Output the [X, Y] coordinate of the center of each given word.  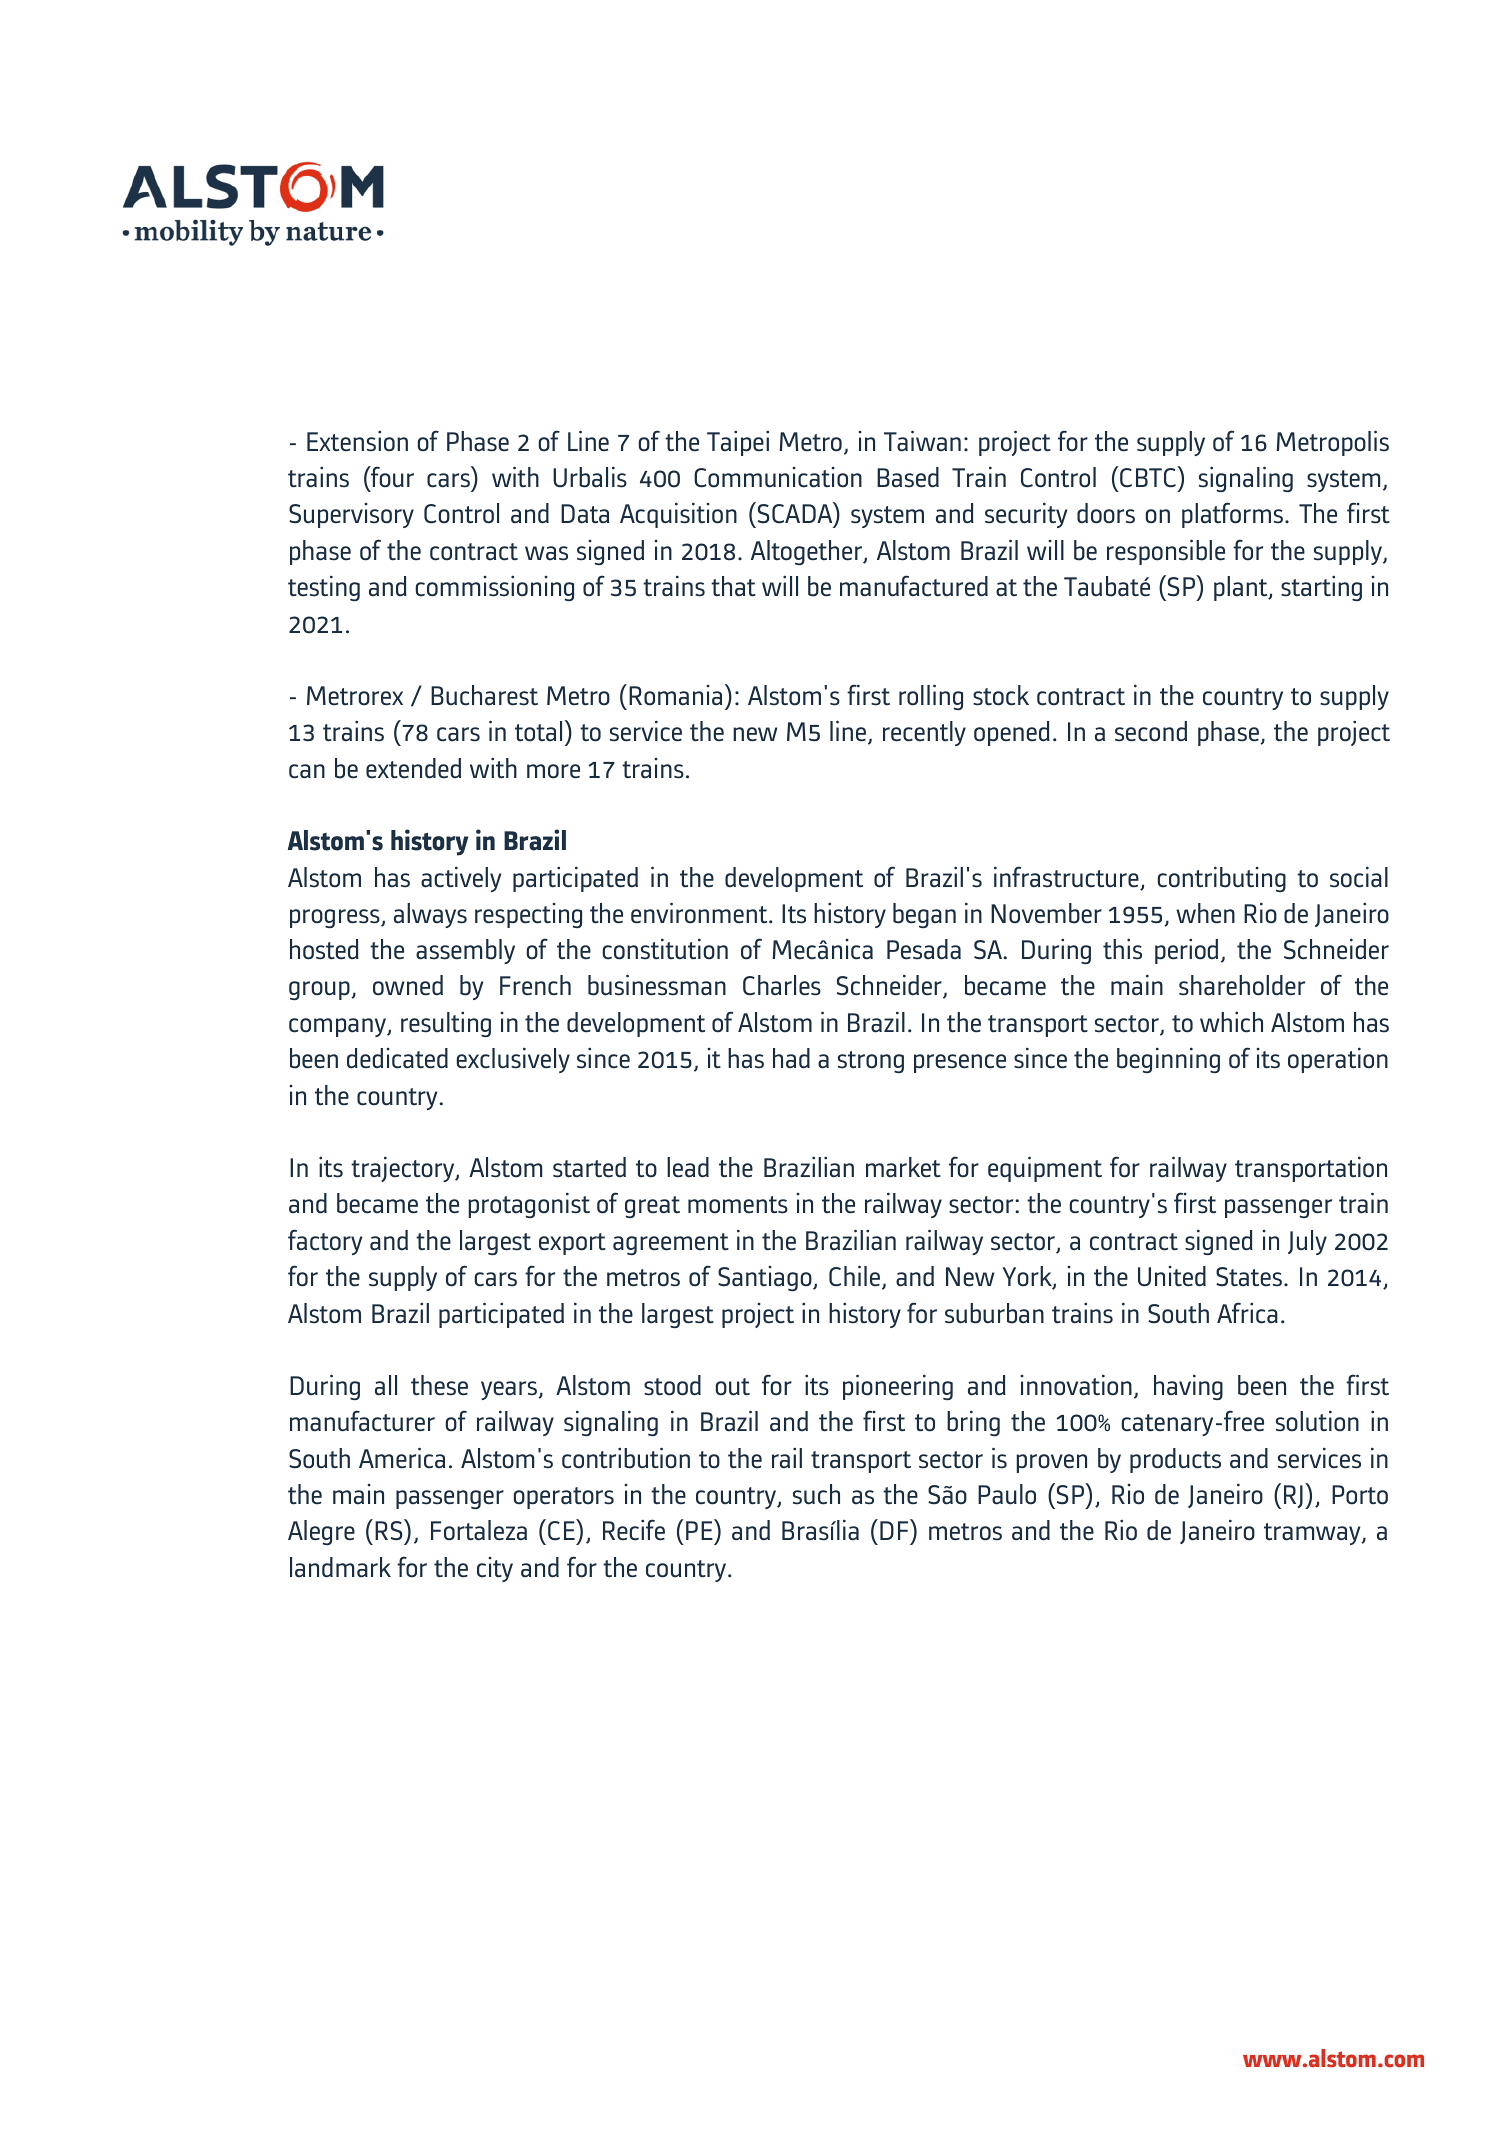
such [816, 1494]
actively [461, 879]
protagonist [529, 1205]
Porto [1360, 1495]
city [495, 1569]
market [903, 1167]
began [924, 915]
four [391, 477]
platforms [1232, 515]
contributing [1221, 879]
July [1307, 1242]
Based [908, 477]
